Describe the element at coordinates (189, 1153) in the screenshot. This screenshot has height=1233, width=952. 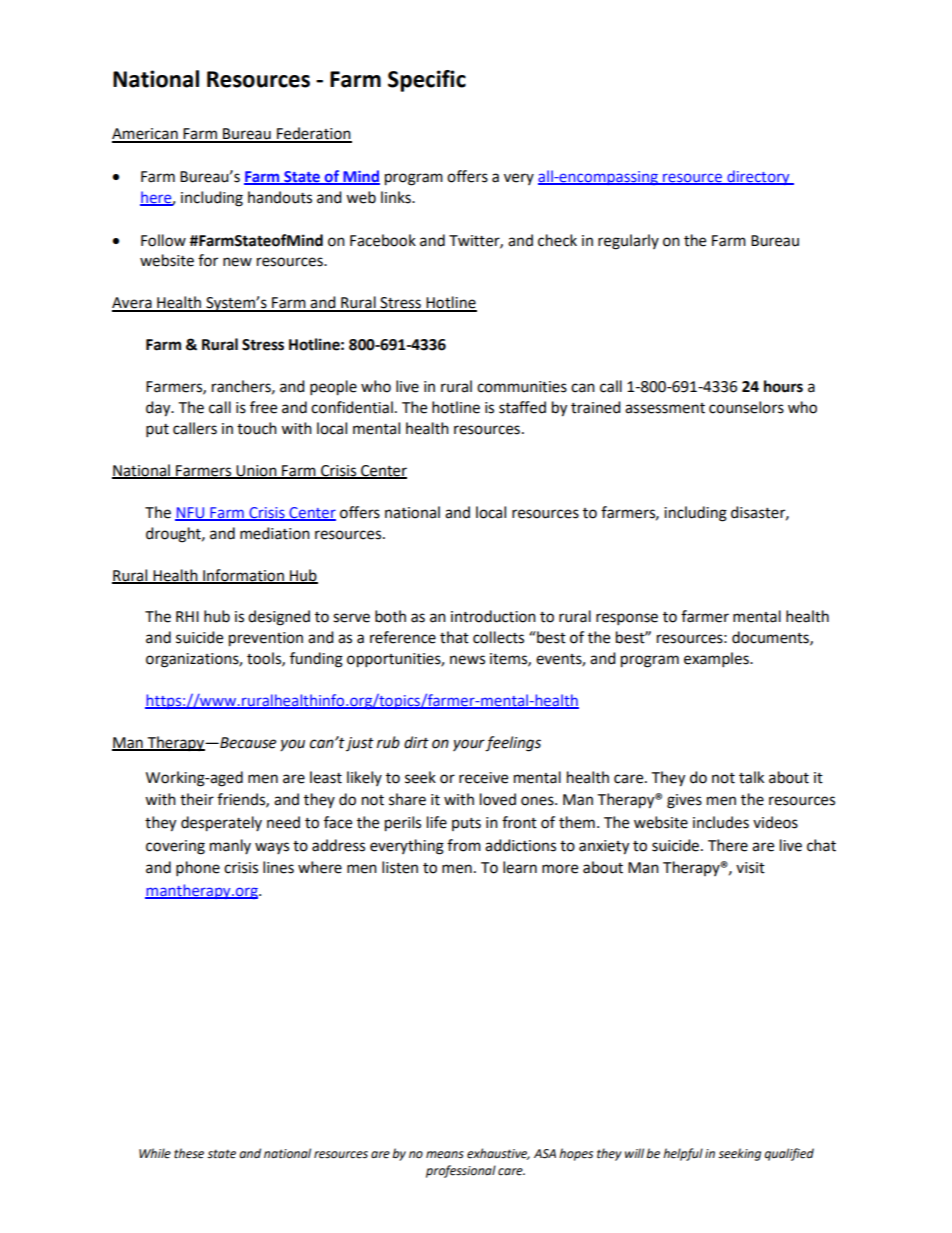
I see `these` at that location.
